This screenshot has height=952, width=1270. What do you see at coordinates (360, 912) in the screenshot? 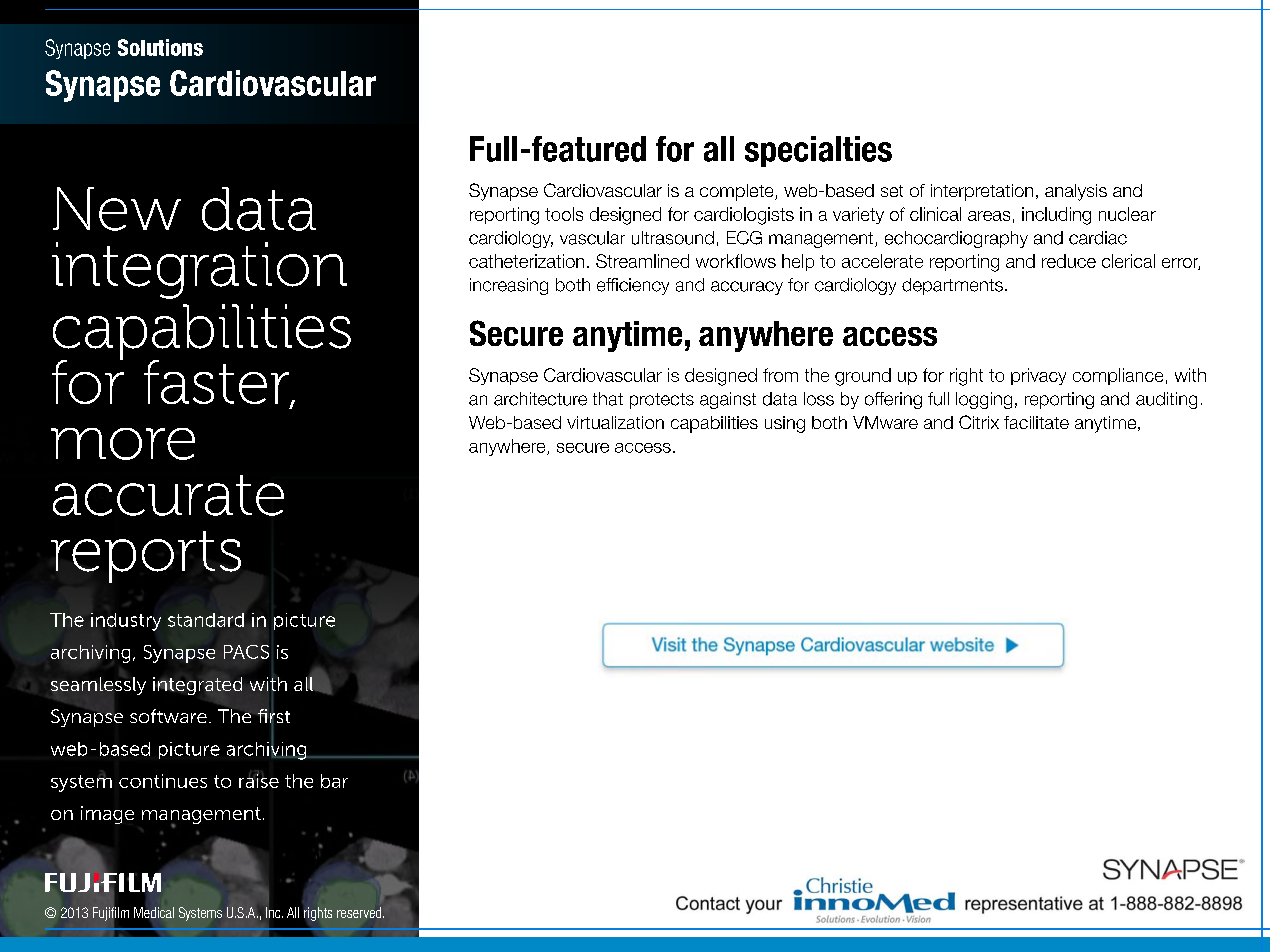
I see `reserved` at bounding box center [360, 912].
